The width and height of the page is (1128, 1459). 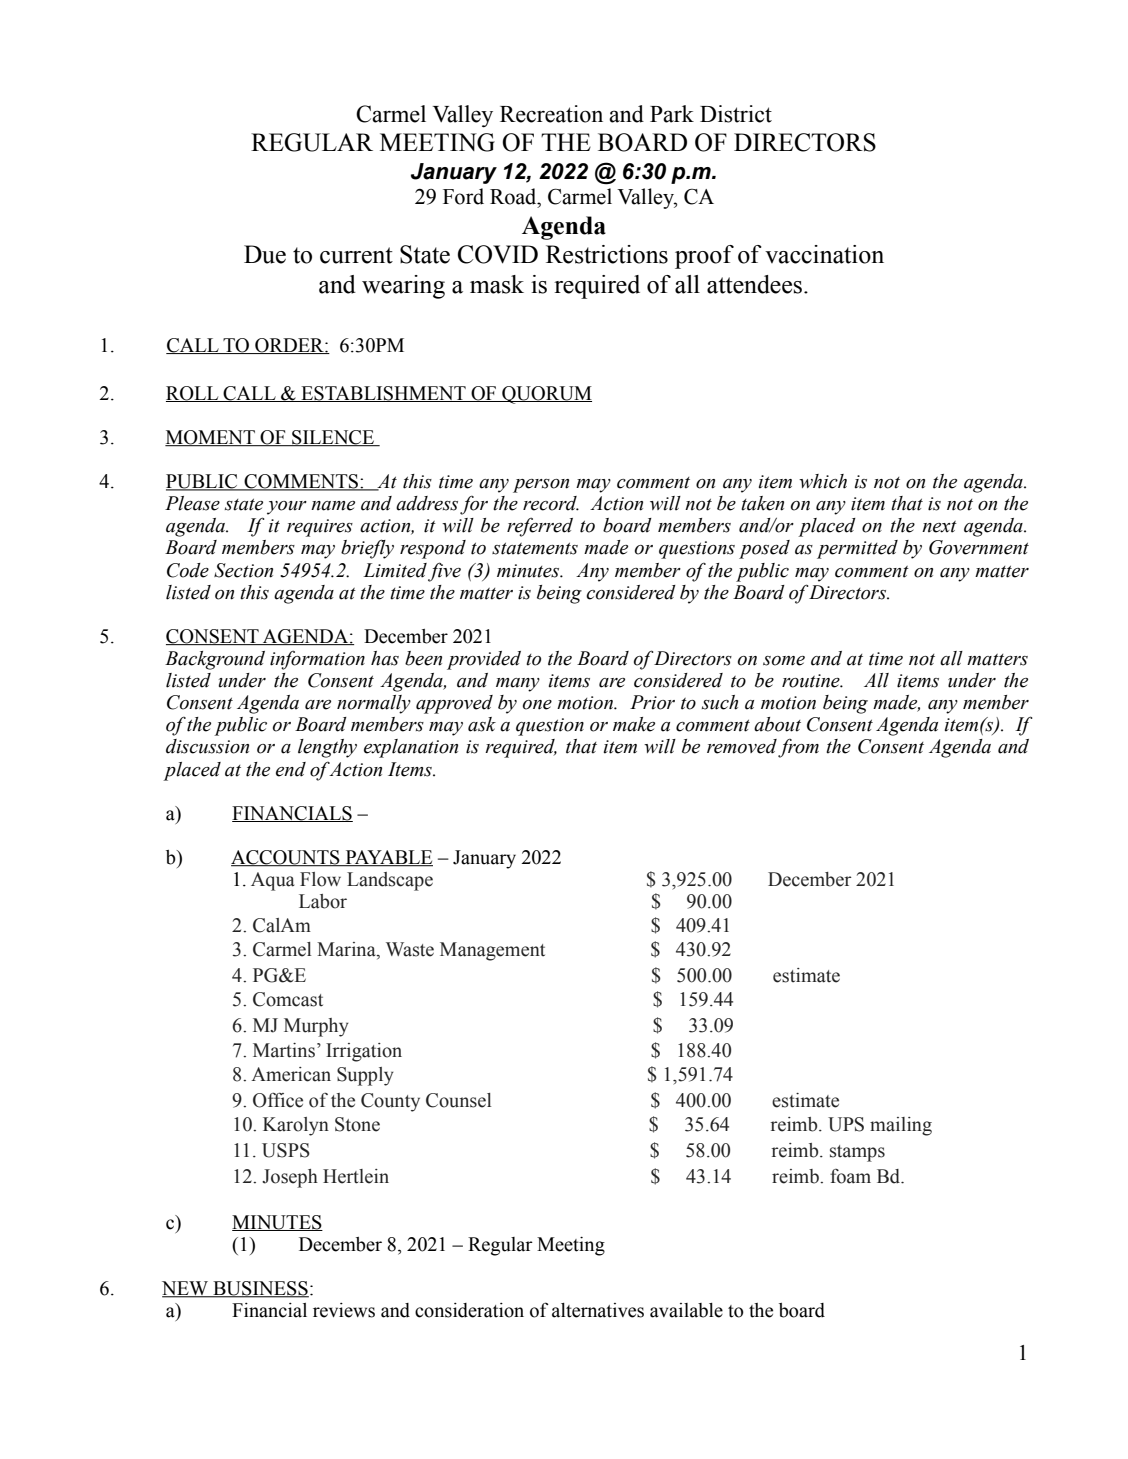 I want to click on Due, so click(x=265, y=254).
